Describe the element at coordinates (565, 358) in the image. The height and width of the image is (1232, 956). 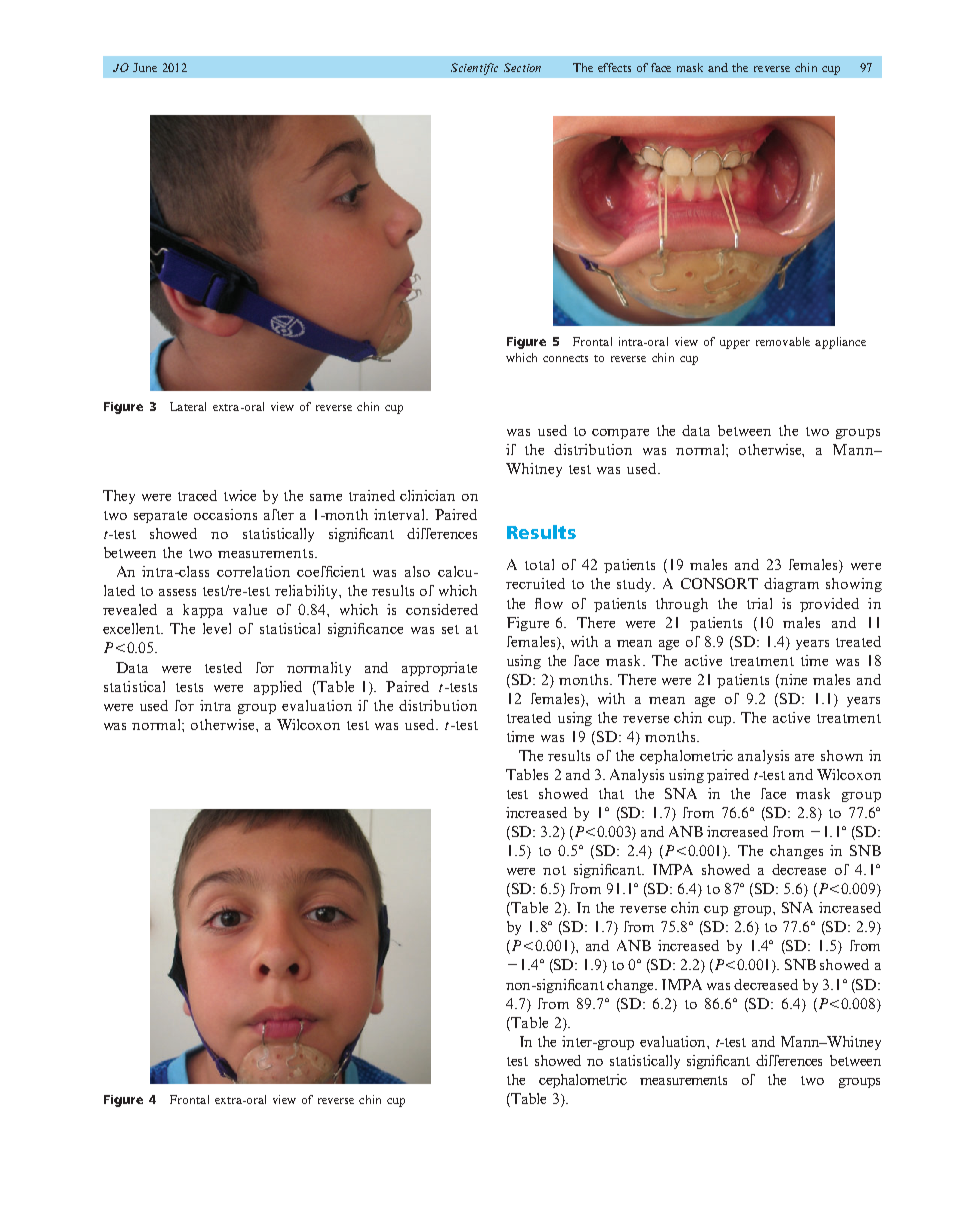
I see `connects` at that location.
